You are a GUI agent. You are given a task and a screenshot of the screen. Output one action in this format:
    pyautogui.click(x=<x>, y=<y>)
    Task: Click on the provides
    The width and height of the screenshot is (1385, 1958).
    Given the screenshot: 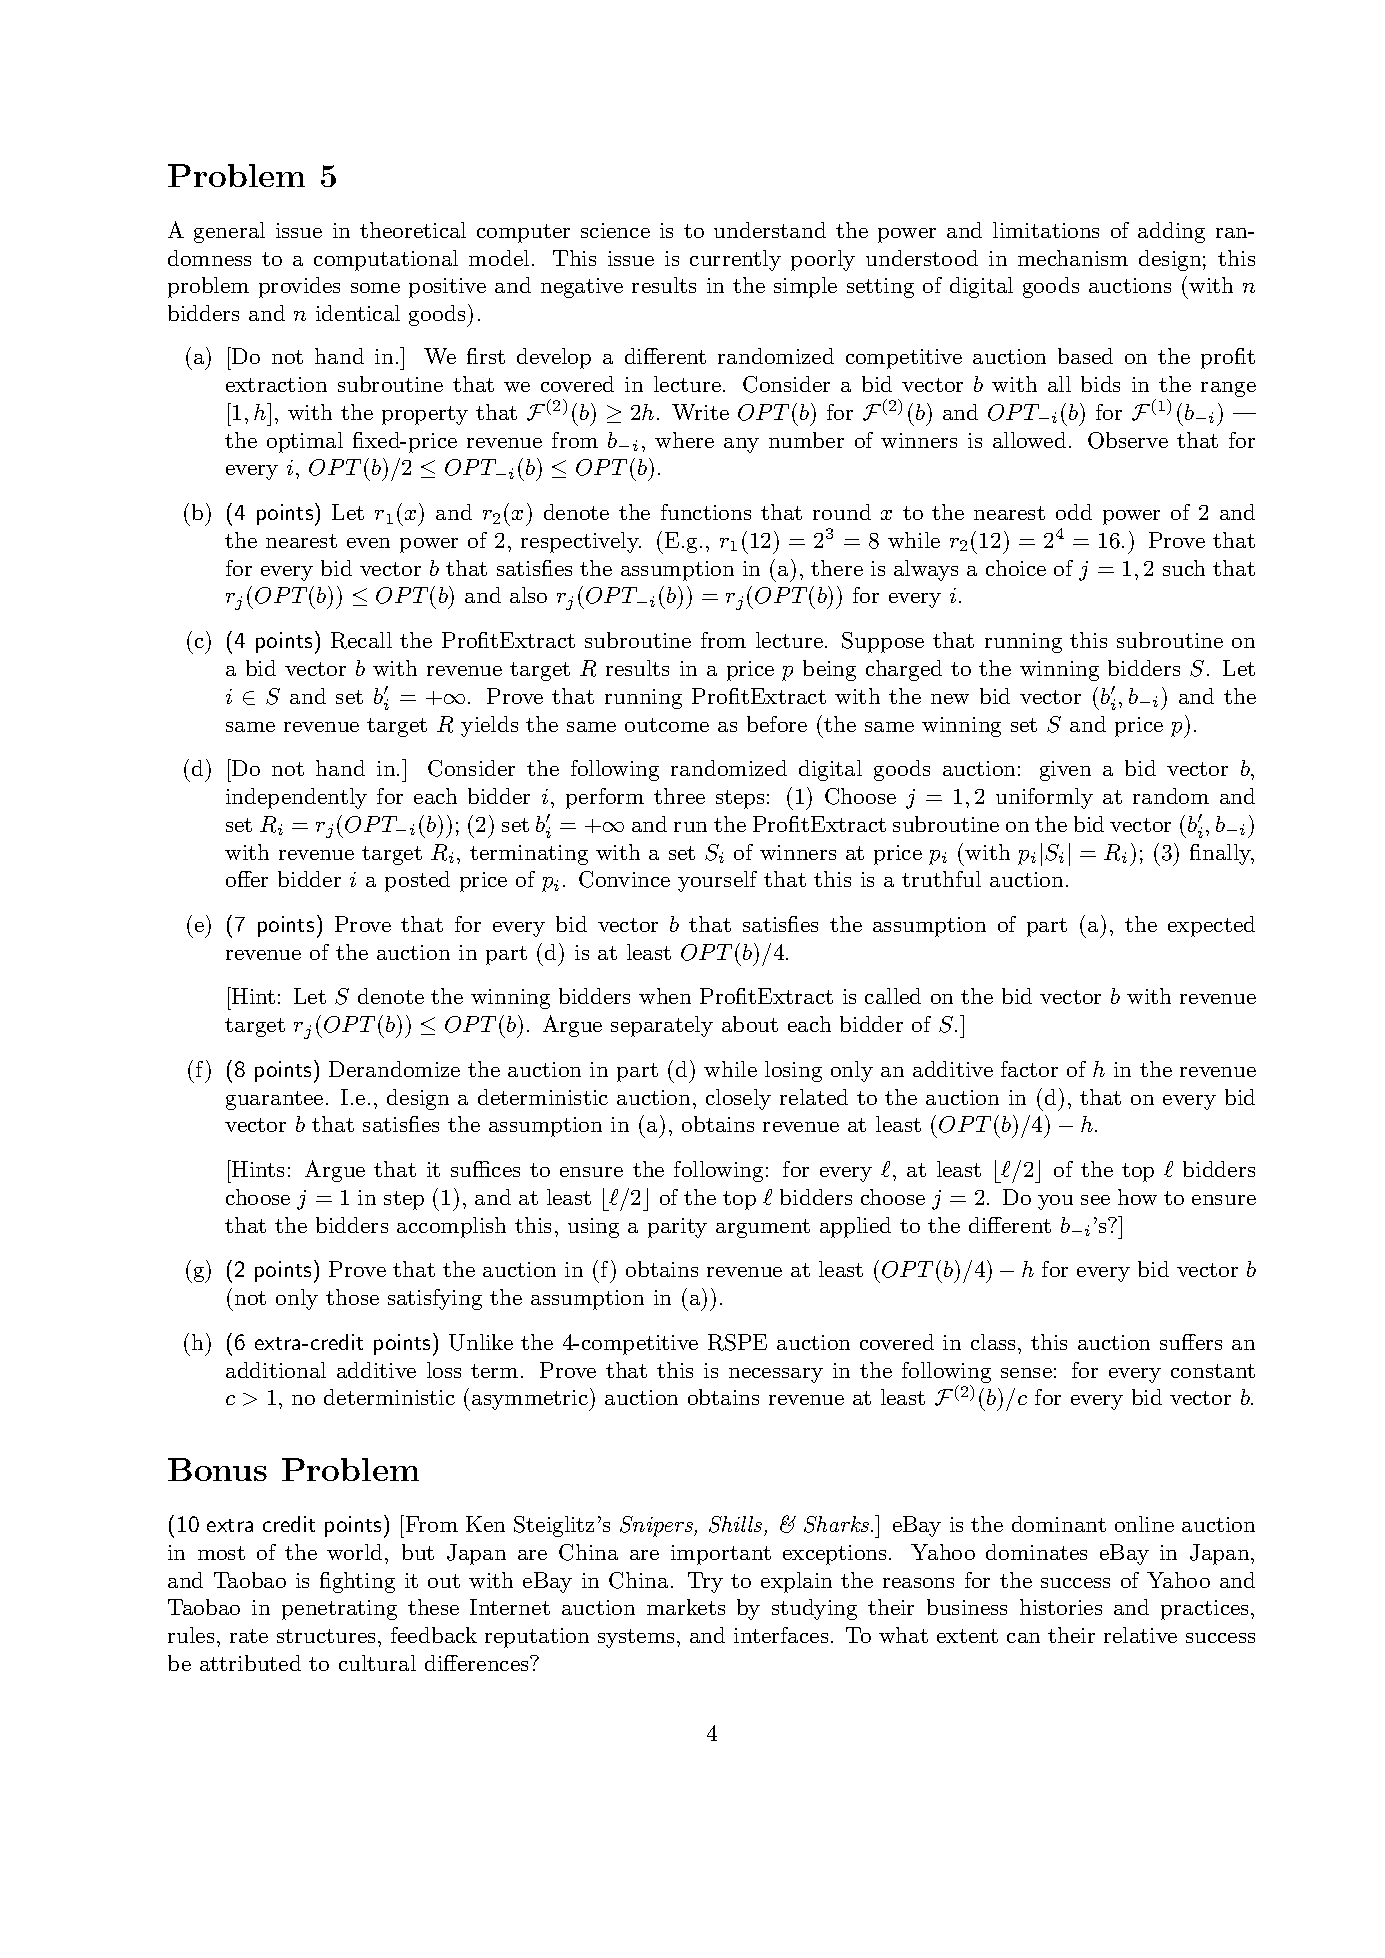 What is the action you would take?
    pyautogui.click(x=299, y=287)
